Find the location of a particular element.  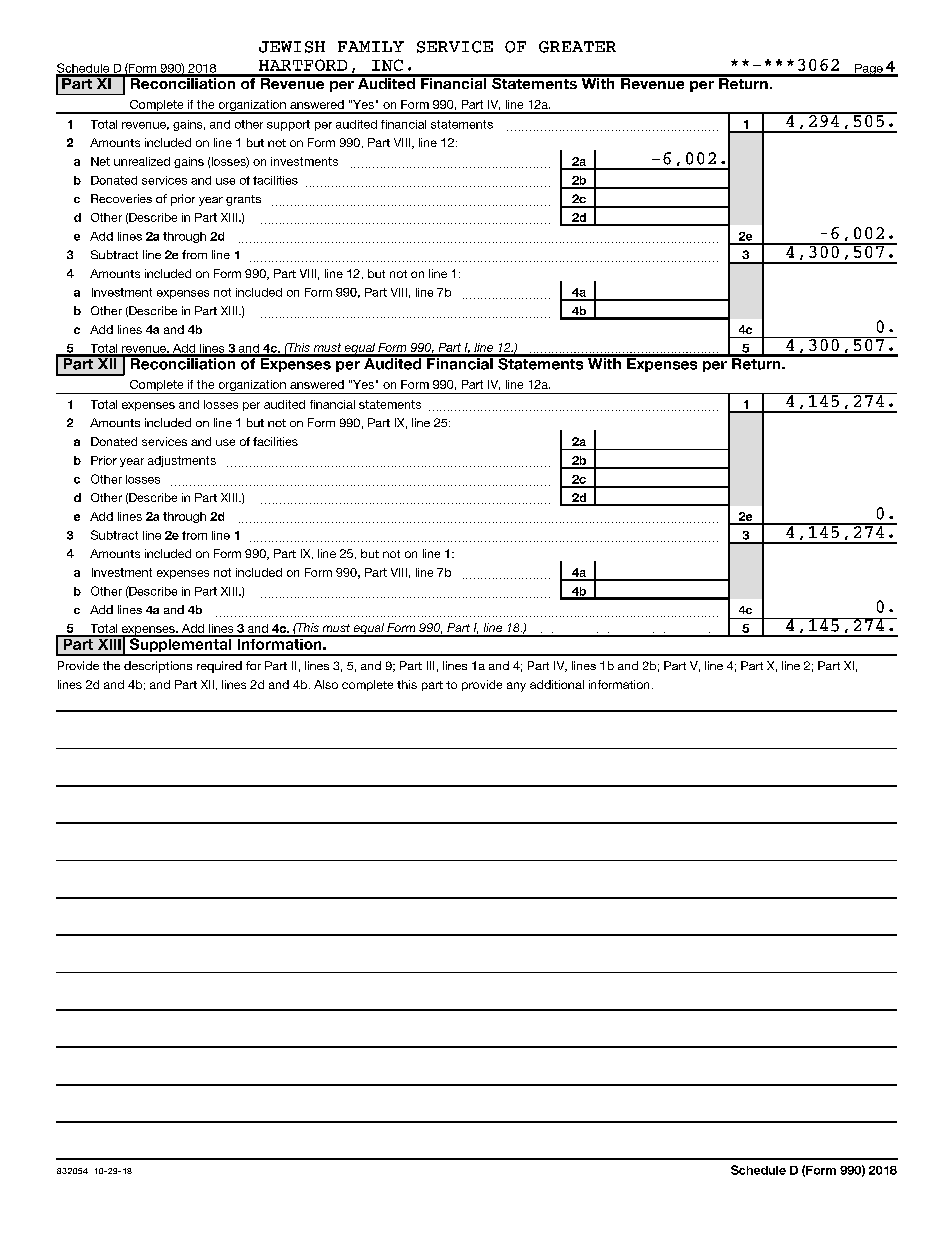

descriptions is located at coordinates (158, 667).
